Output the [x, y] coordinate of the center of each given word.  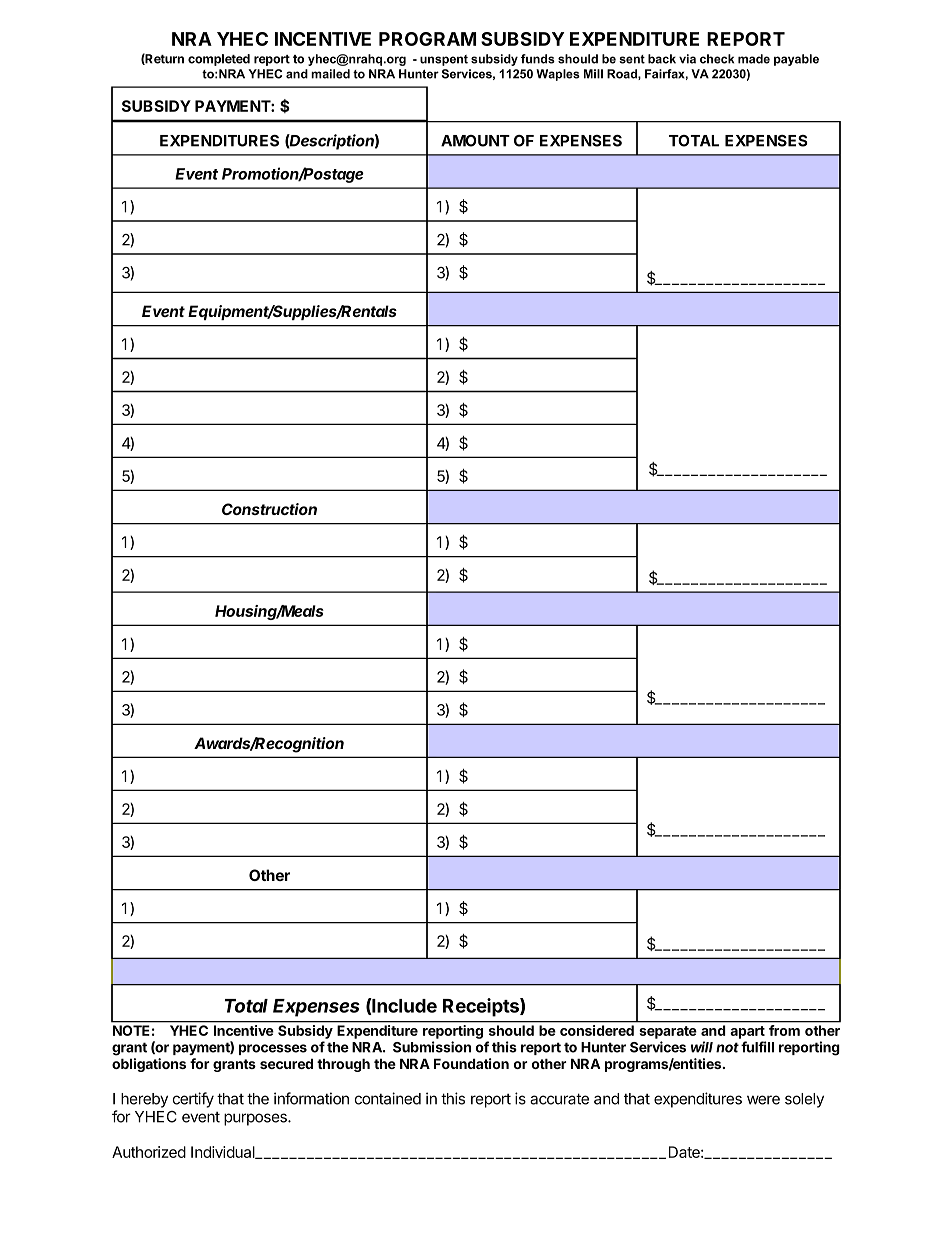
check [717, 59]
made [754, 59]
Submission [432, 1047]
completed [219, 60]
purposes [256, 1119]
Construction [269, 509]
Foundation [471, 1063]
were [763, 1100]
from [784, 1030]
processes [273, 1049]
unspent [444, 60]
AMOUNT [475, 141]
